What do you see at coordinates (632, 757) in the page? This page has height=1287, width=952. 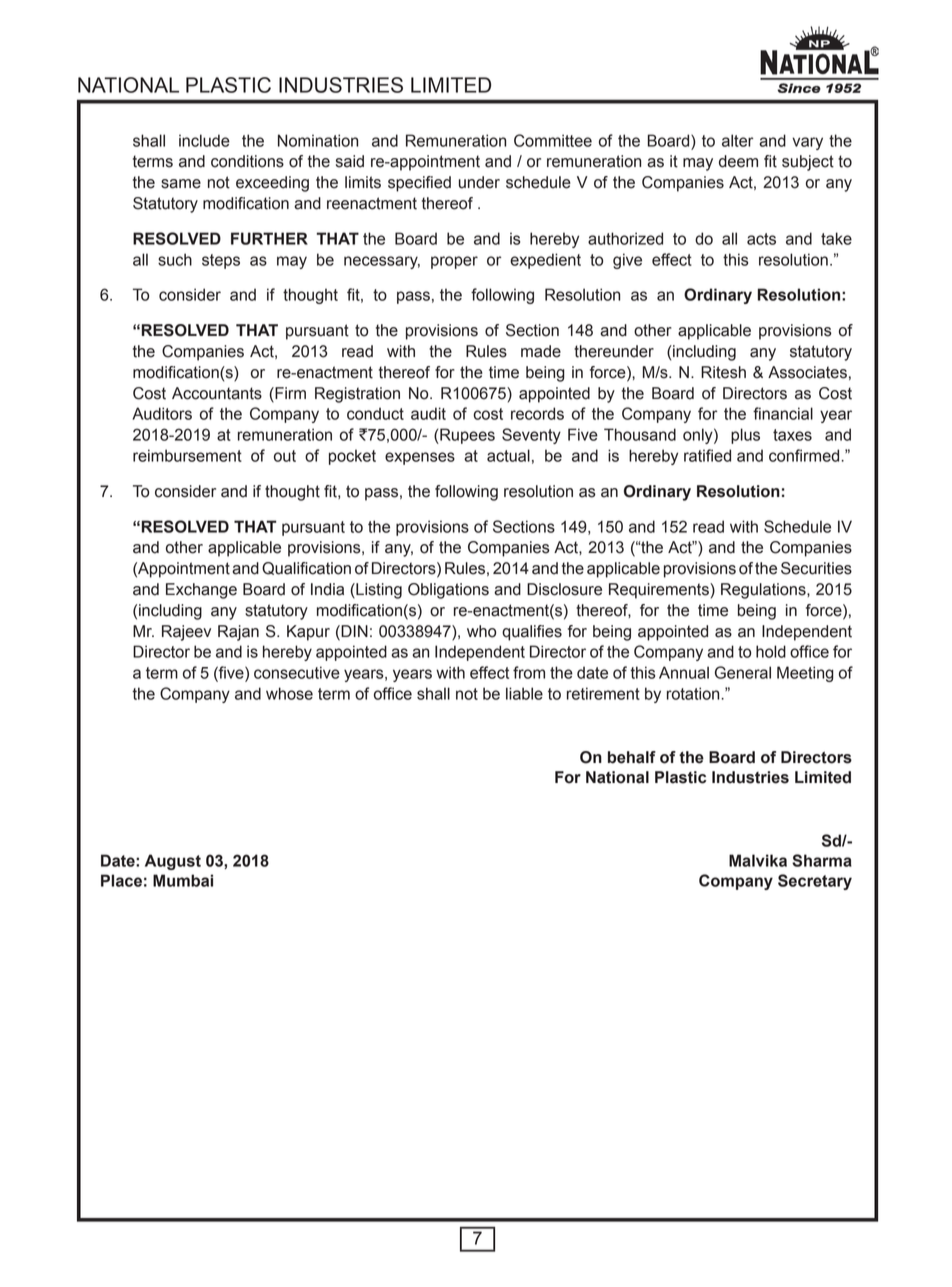 I see `behalf` at bounding box center [632, 757].
